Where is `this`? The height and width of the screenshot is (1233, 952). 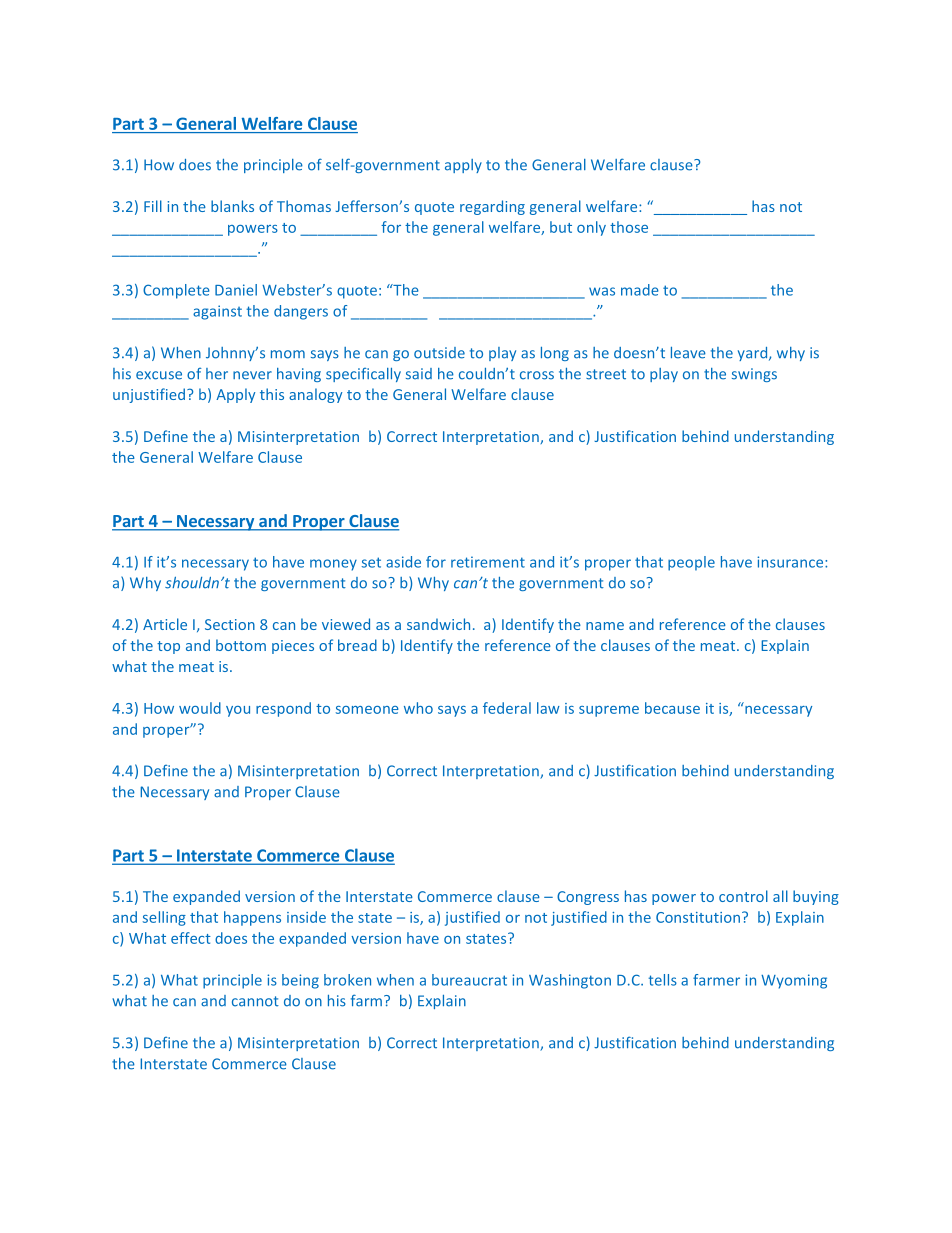 this is located at coordinates (272, 394).
